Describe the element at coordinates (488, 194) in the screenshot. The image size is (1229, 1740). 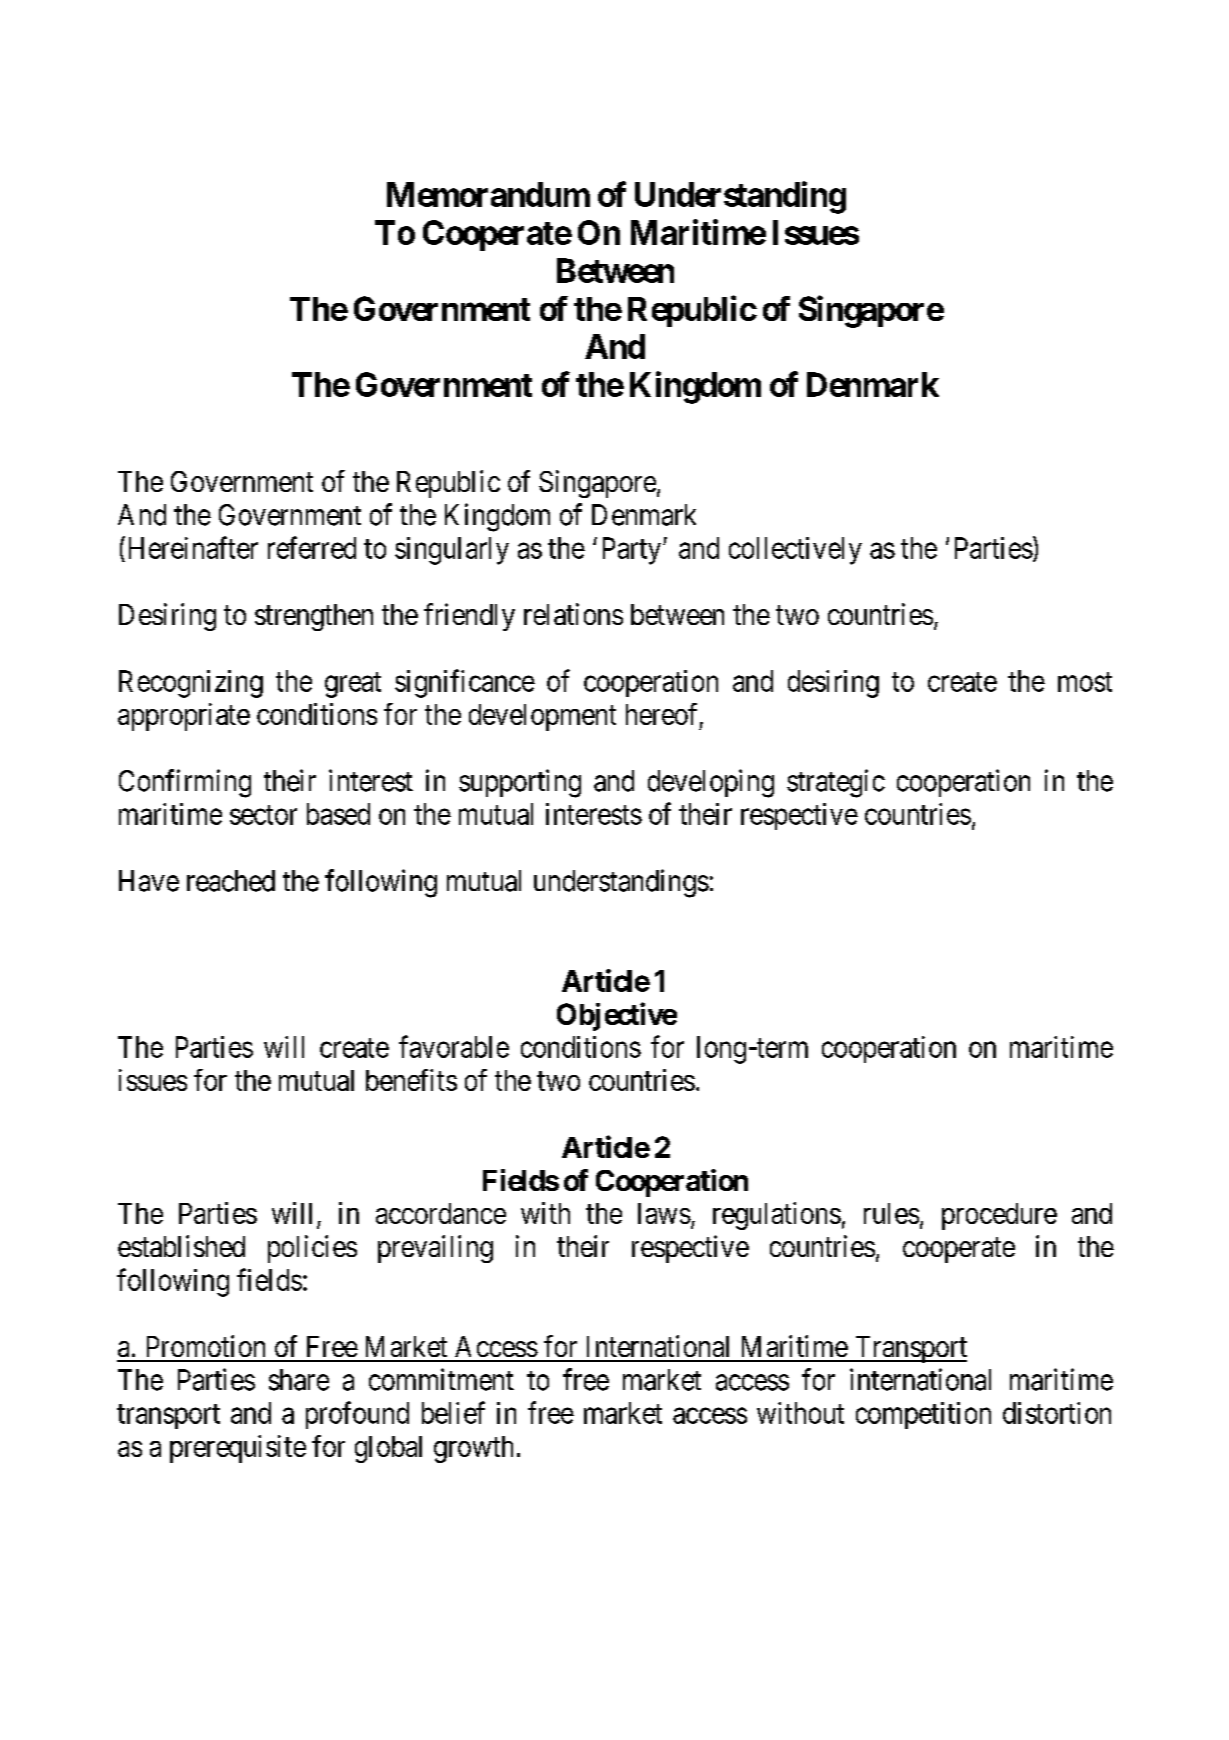
I see `Memorandum` at that location.
